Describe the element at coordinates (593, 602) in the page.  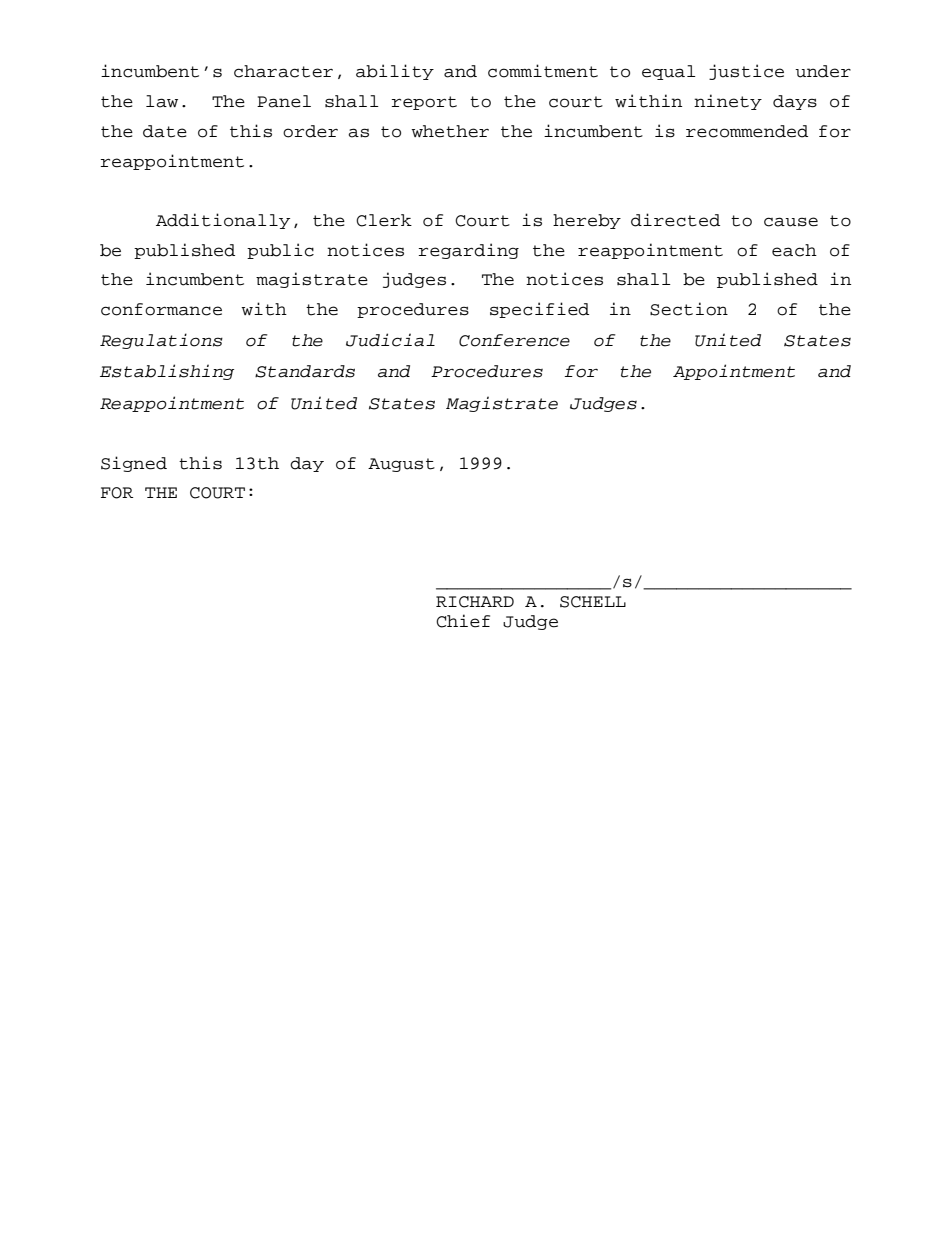
I see `SCHELL` at that location.
